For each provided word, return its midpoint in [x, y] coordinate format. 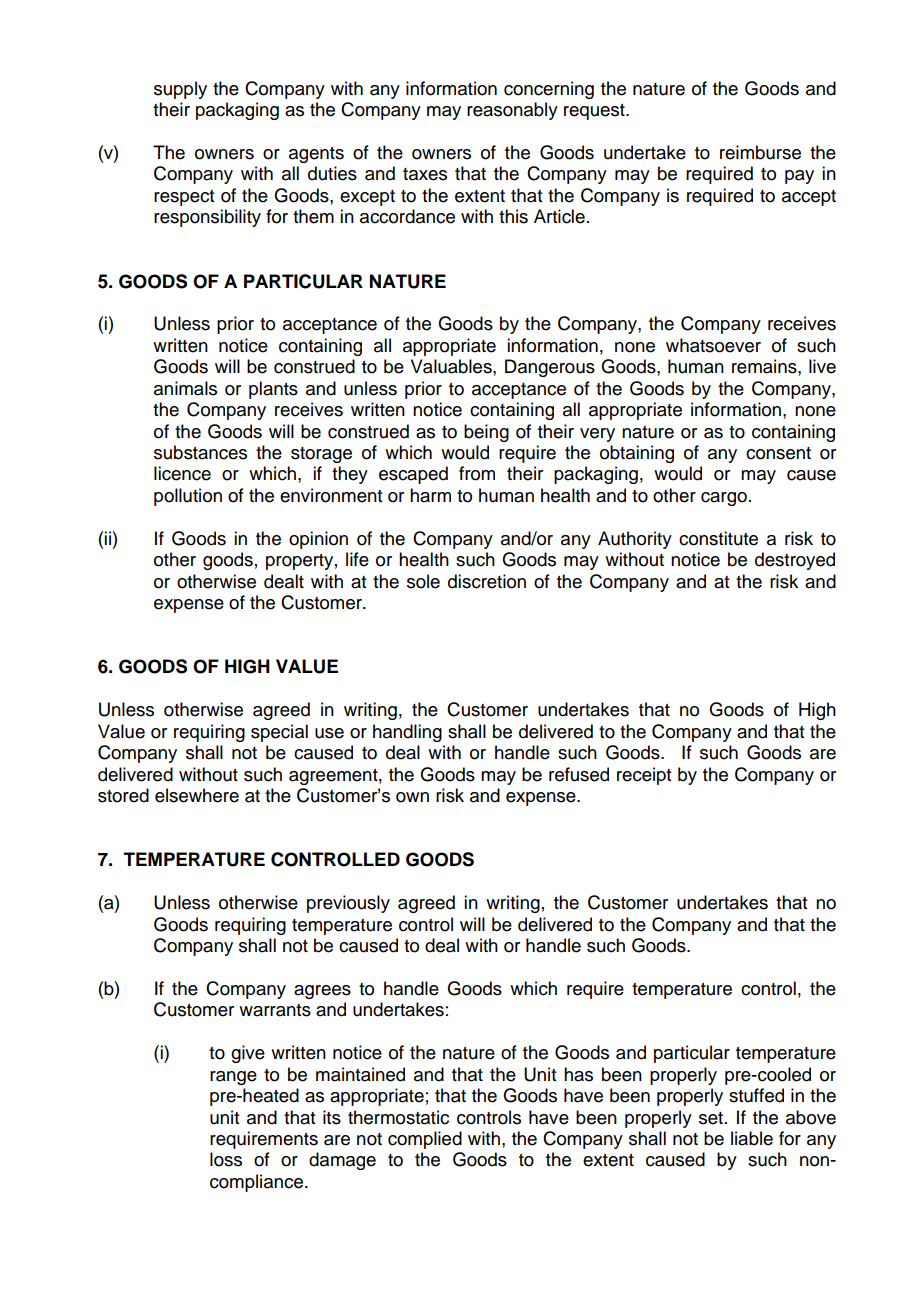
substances [200, 452]
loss [226, 1159]
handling [407, 733]
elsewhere [197, 795]
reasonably [512, 111]
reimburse [760, 152]
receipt [644, 776]
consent [778, 453]
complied [425, 1140]
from [477, 473]
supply [180, 90]
